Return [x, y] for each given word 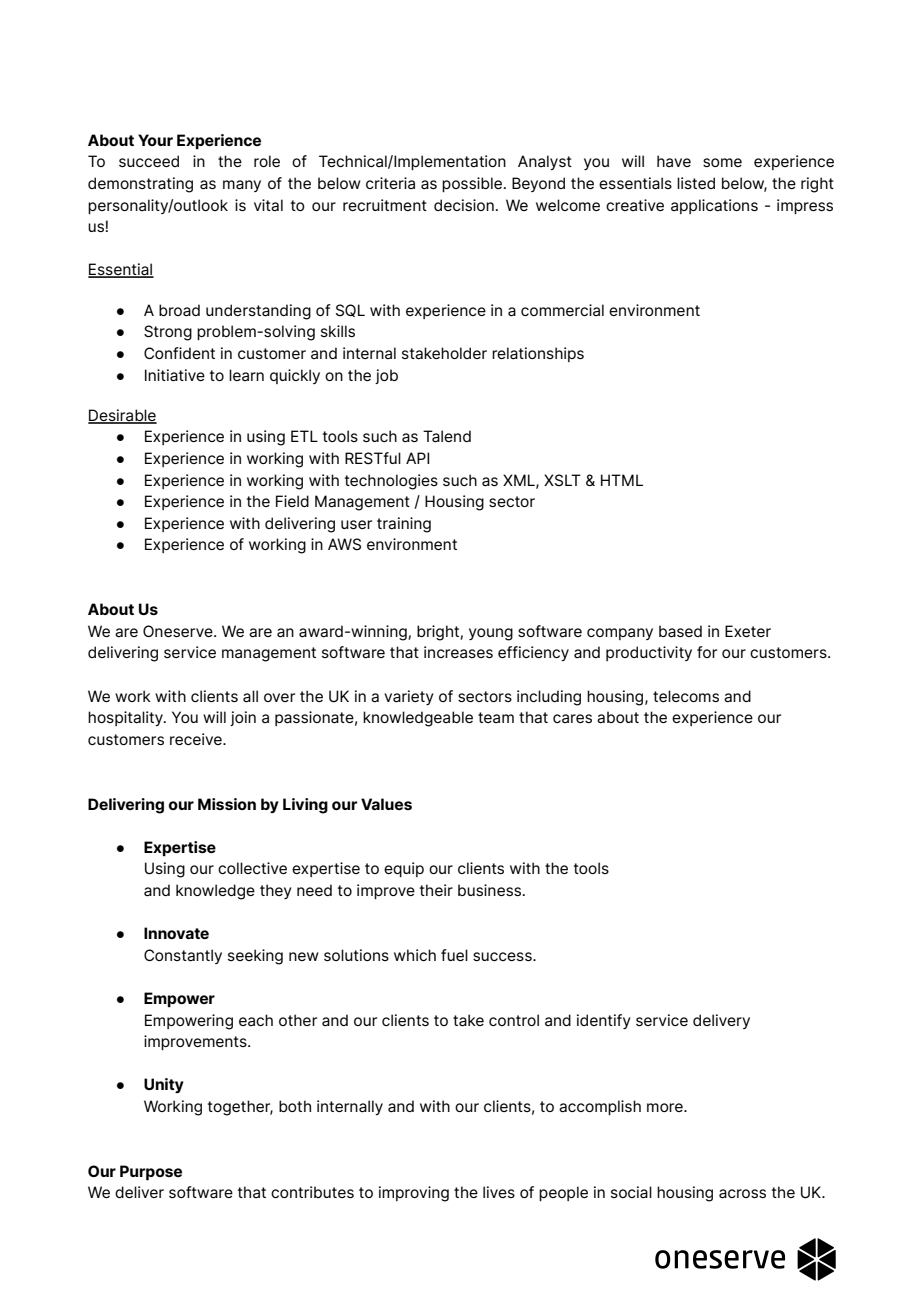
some [722, 162]
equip [404, 869]
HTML [622, 480]
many [242, 186]
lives [499, 1192]
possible [472, 184]
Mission [227, 804]
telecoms [686, 696]
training [404, 525]
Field [292, 501]
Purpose [151, 1173]
